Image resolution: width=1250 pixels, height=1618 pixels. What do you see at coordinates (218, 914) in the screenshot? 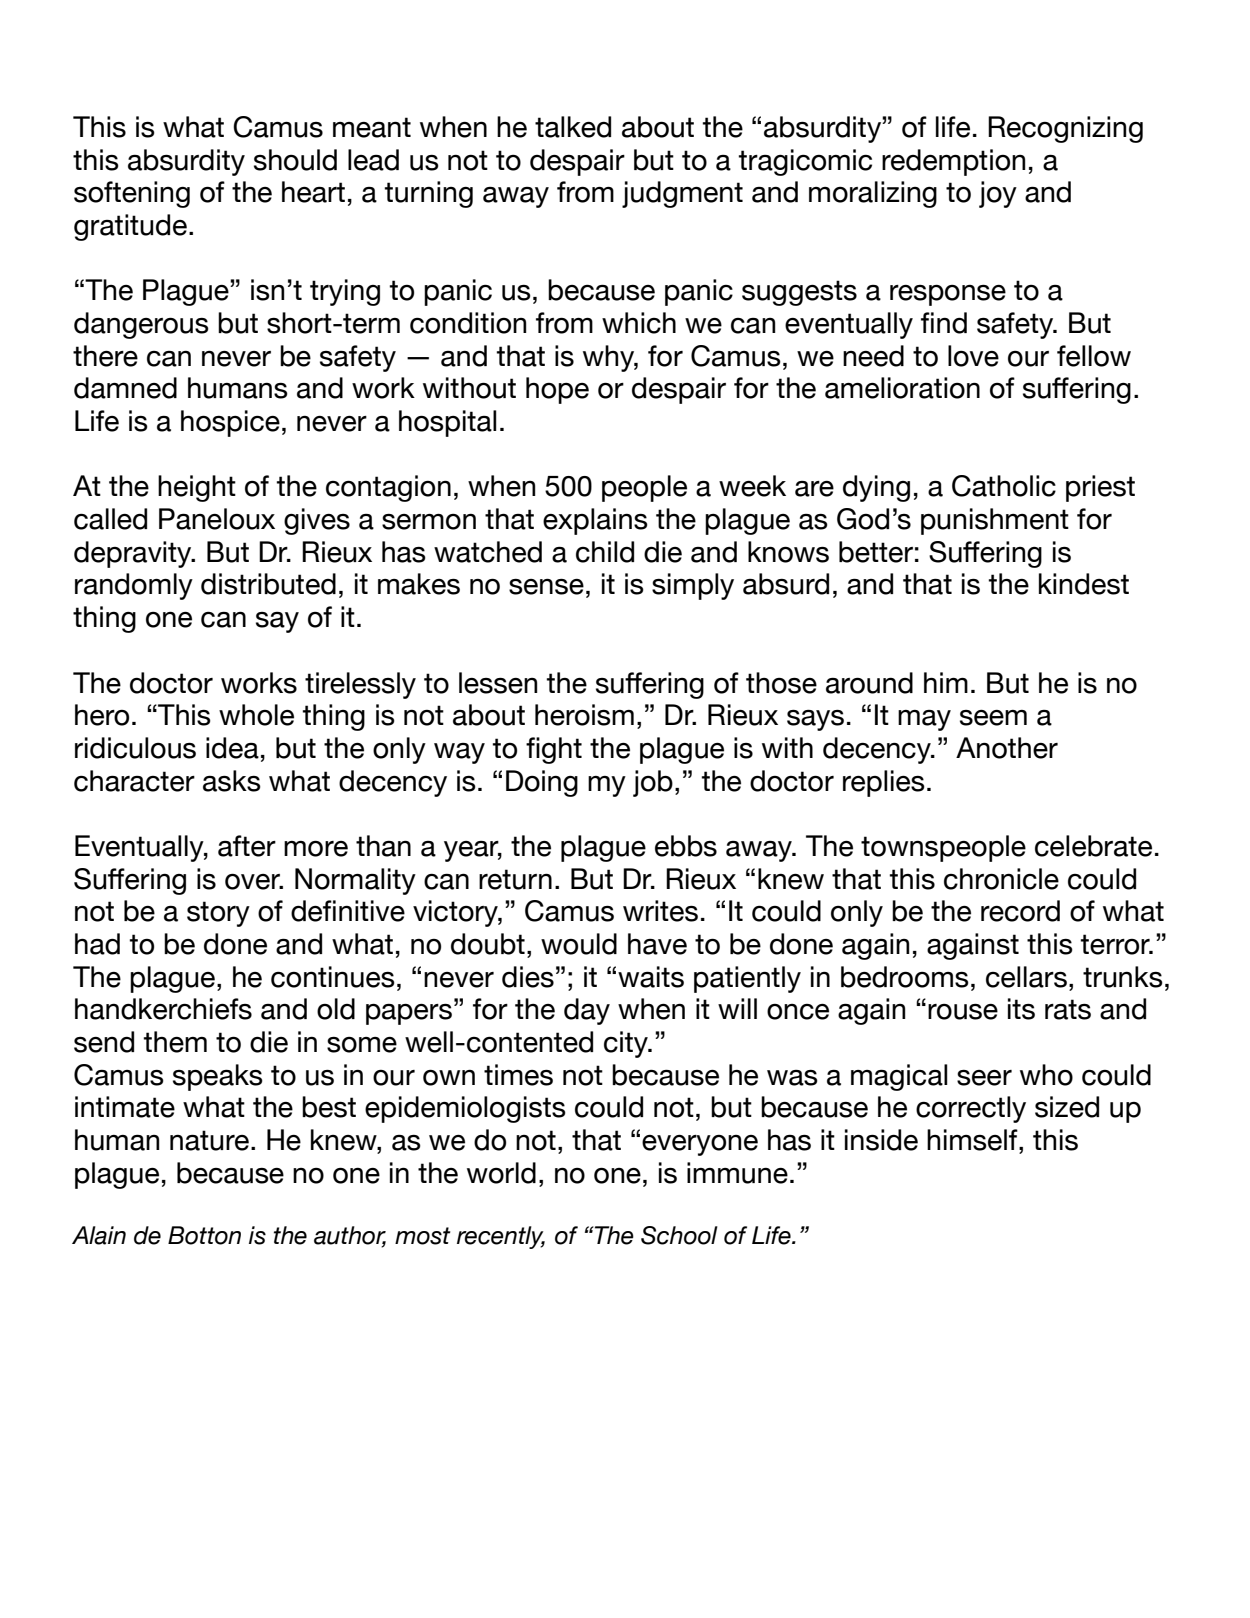
I see `story` at bounding box center [218, 914].
